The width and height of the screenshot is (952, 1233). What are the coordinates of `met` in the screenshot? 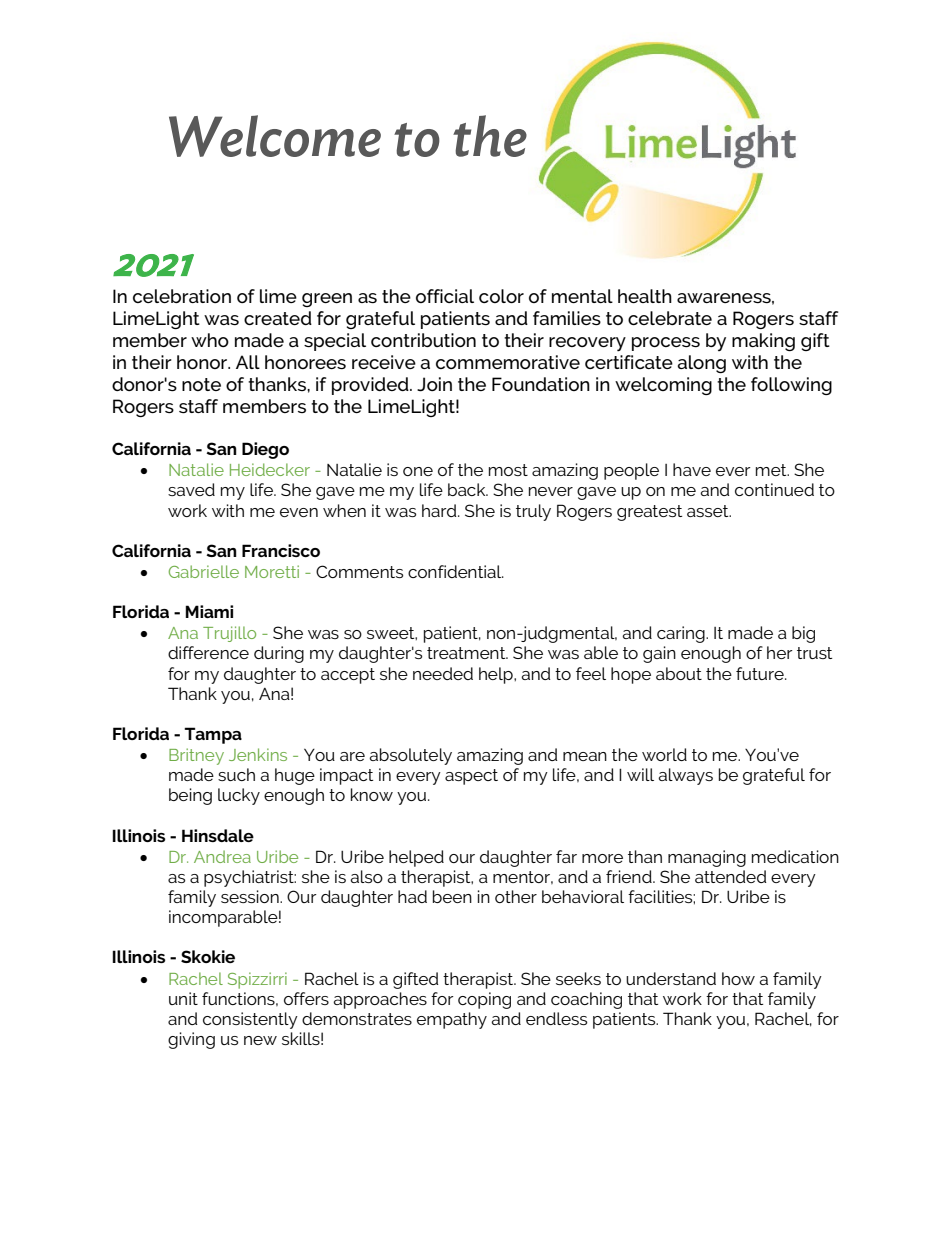 It's located at (772, 470).
